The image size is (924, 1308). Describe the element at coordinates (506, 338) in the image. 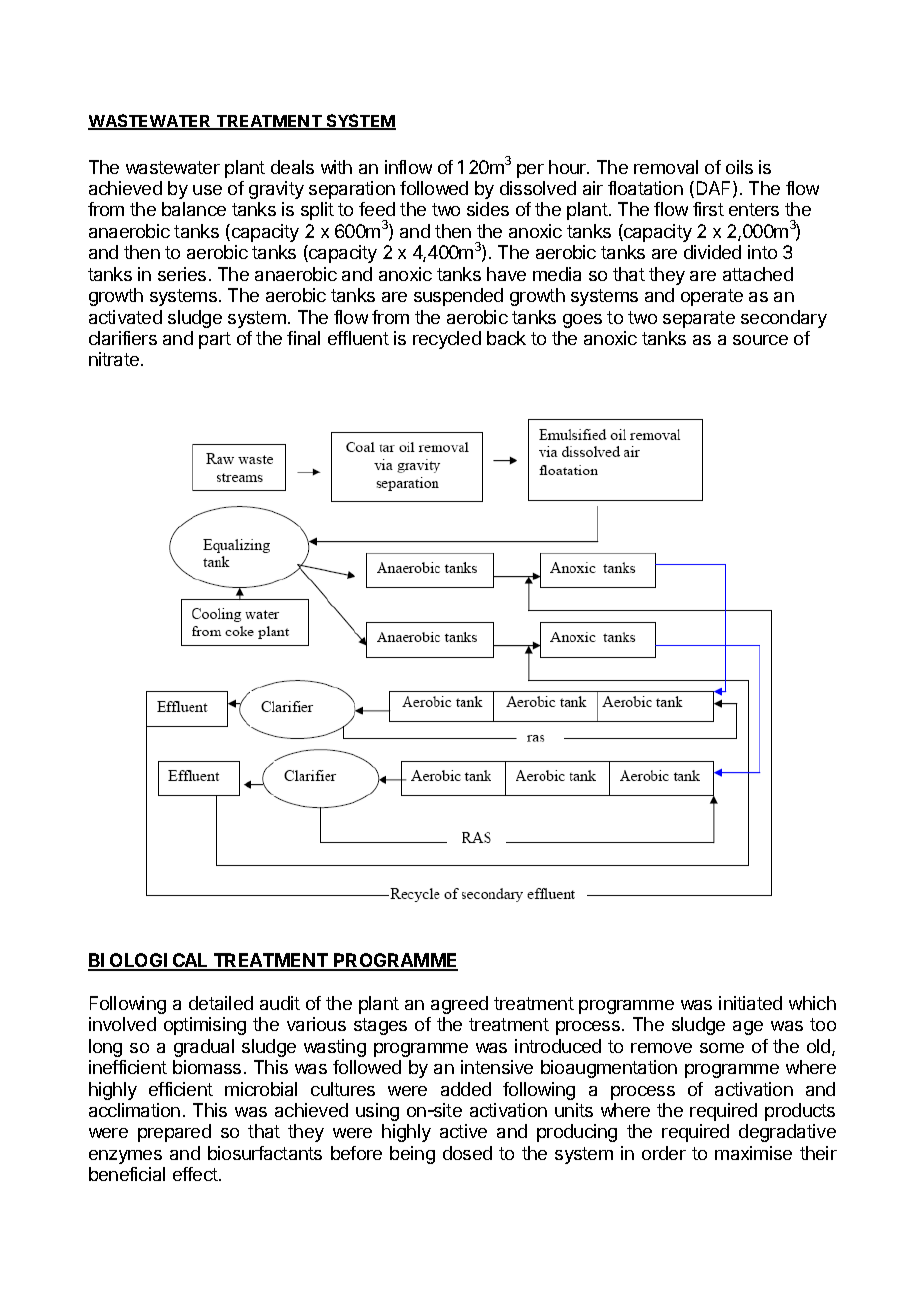

I see `back` at that location.
